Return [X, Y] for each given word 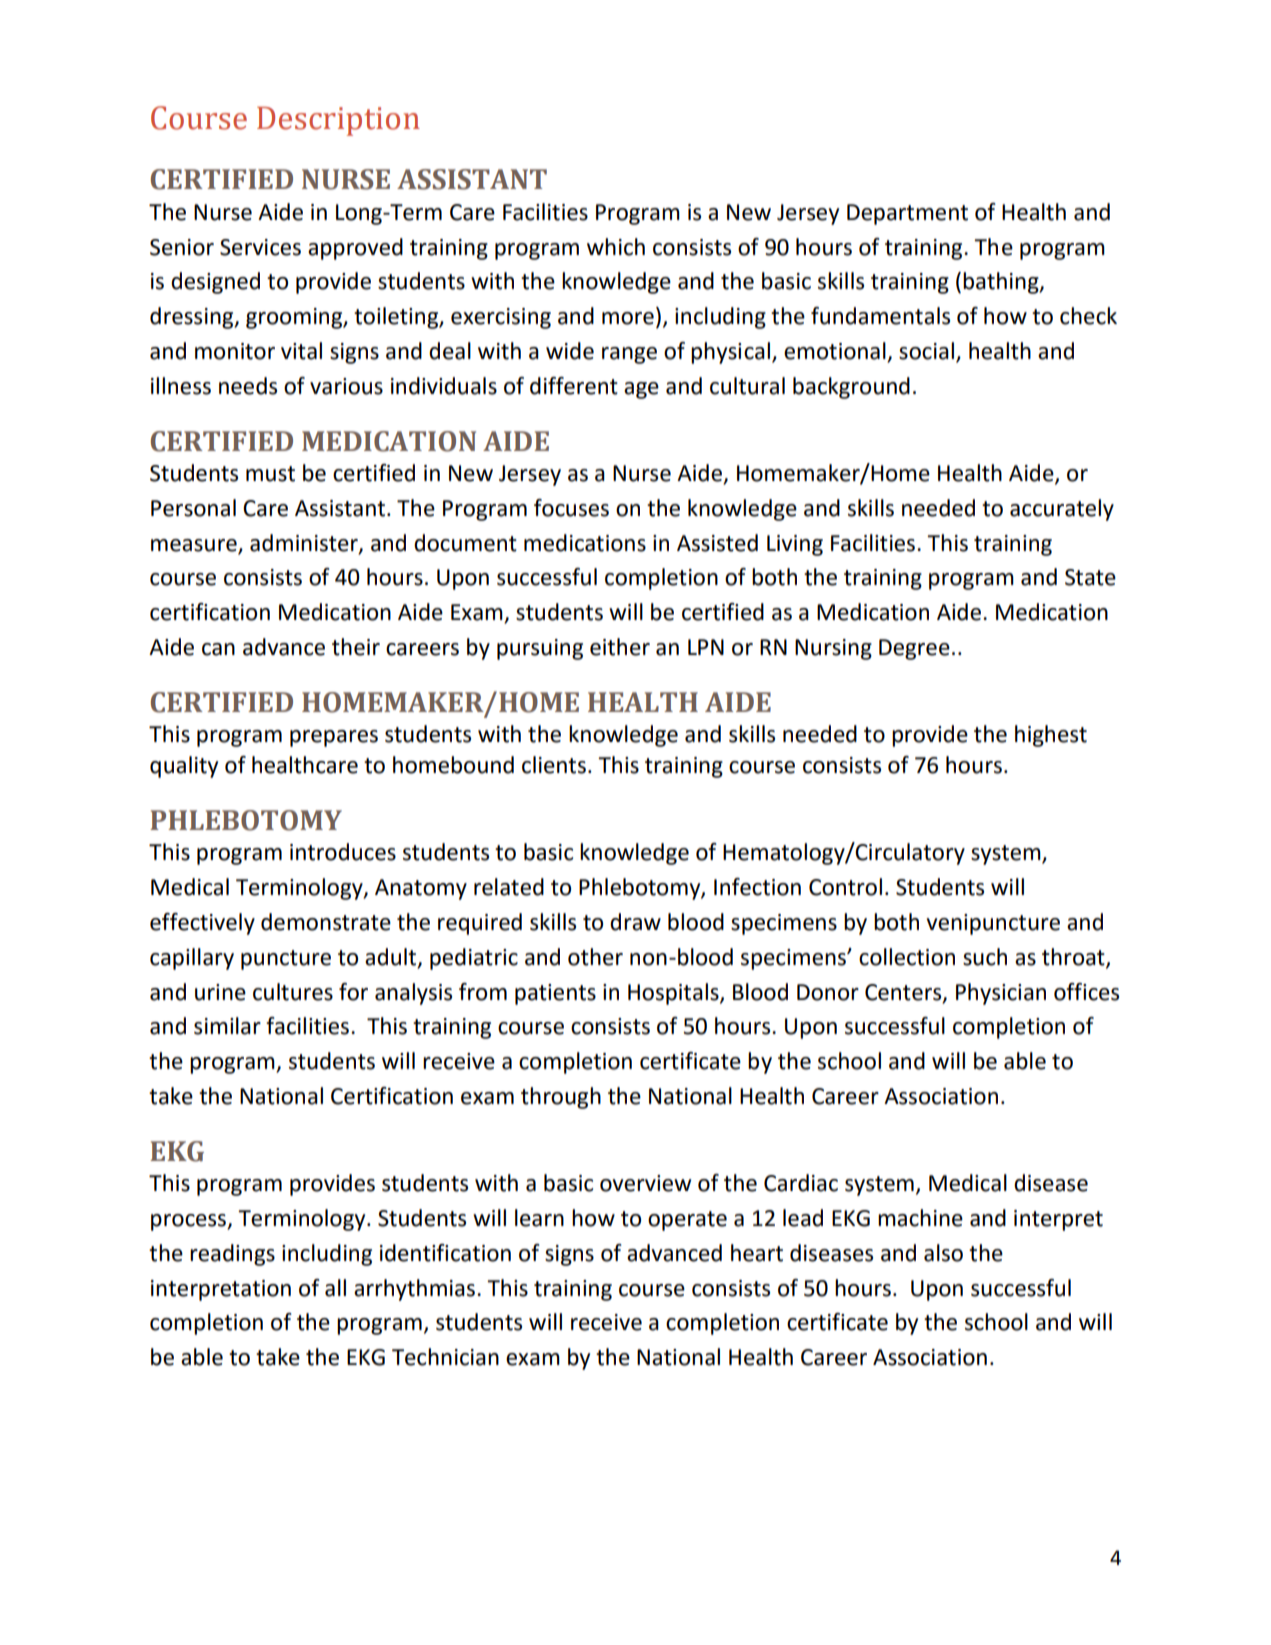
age [641, 390]
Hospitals [674, 994]
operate [687, 1221]
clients [554, 765]
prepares [334, 738]
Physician [1001, 994]
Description [338, 121]
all [335, 1288]
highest [1051, 736]
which [616, 247]
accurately [1062, 510]
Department [907, 214]
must [270, 474]
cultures [293, 992]
